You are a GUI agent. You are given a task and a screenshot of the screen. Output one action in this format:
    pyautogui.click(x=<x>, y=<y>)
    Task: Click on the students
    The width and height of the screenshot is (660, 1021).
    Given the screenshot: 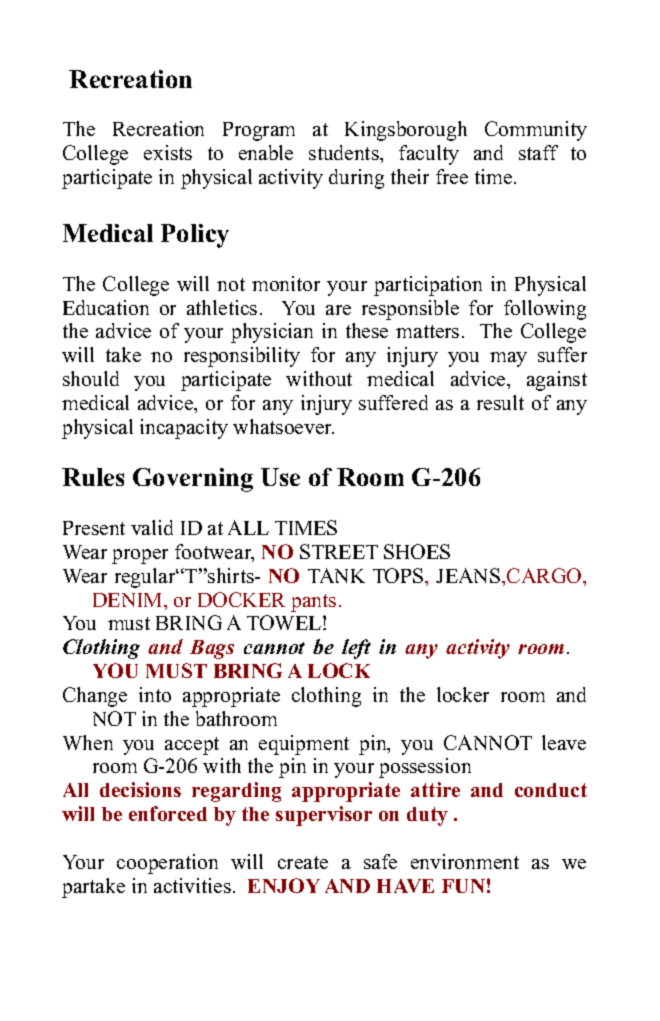 What is the action you would take?
    pyautogui.click(x=345, y=152)
